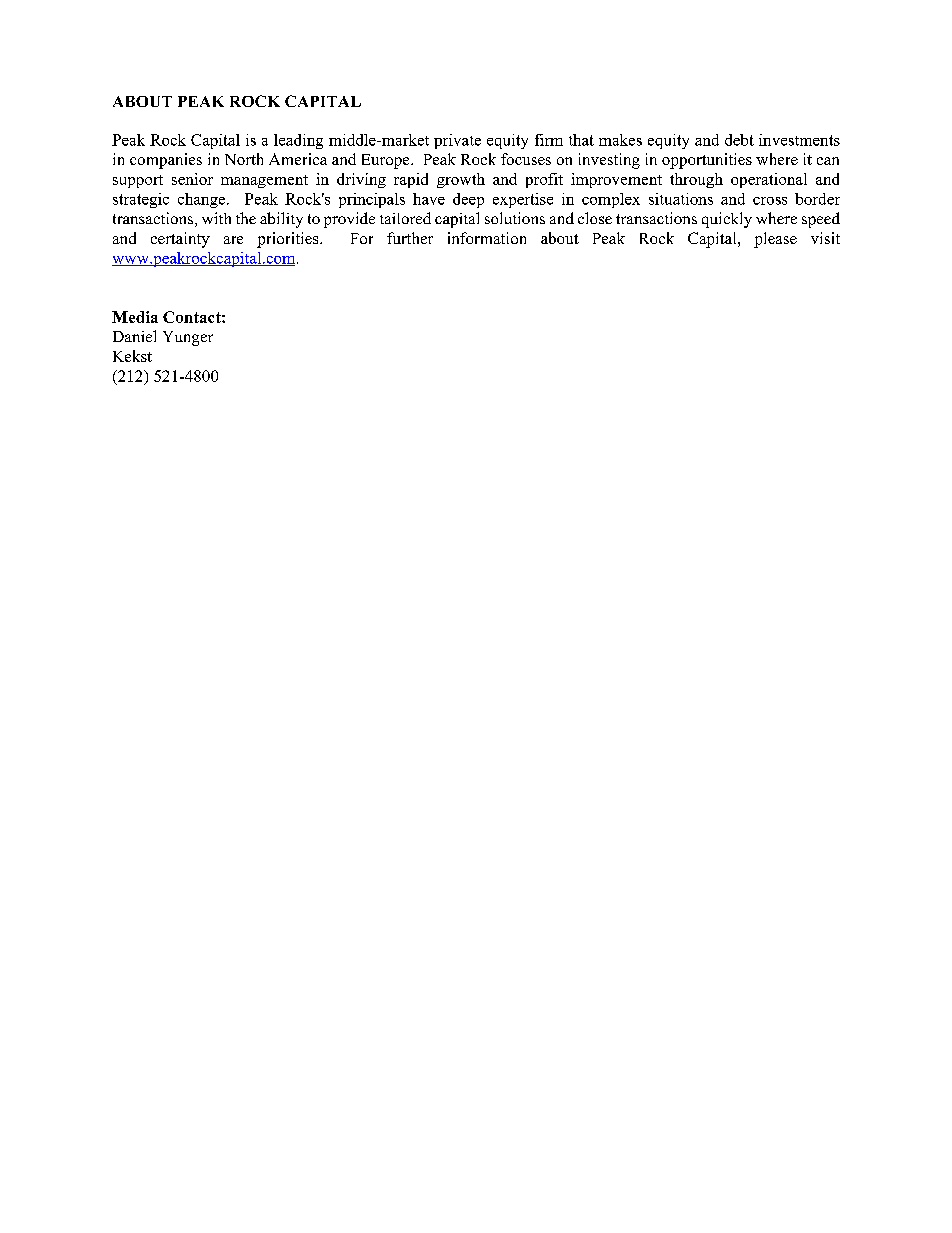 The width and height of the document is (952, 1233). I want to click on leading, so click(298, 141).
